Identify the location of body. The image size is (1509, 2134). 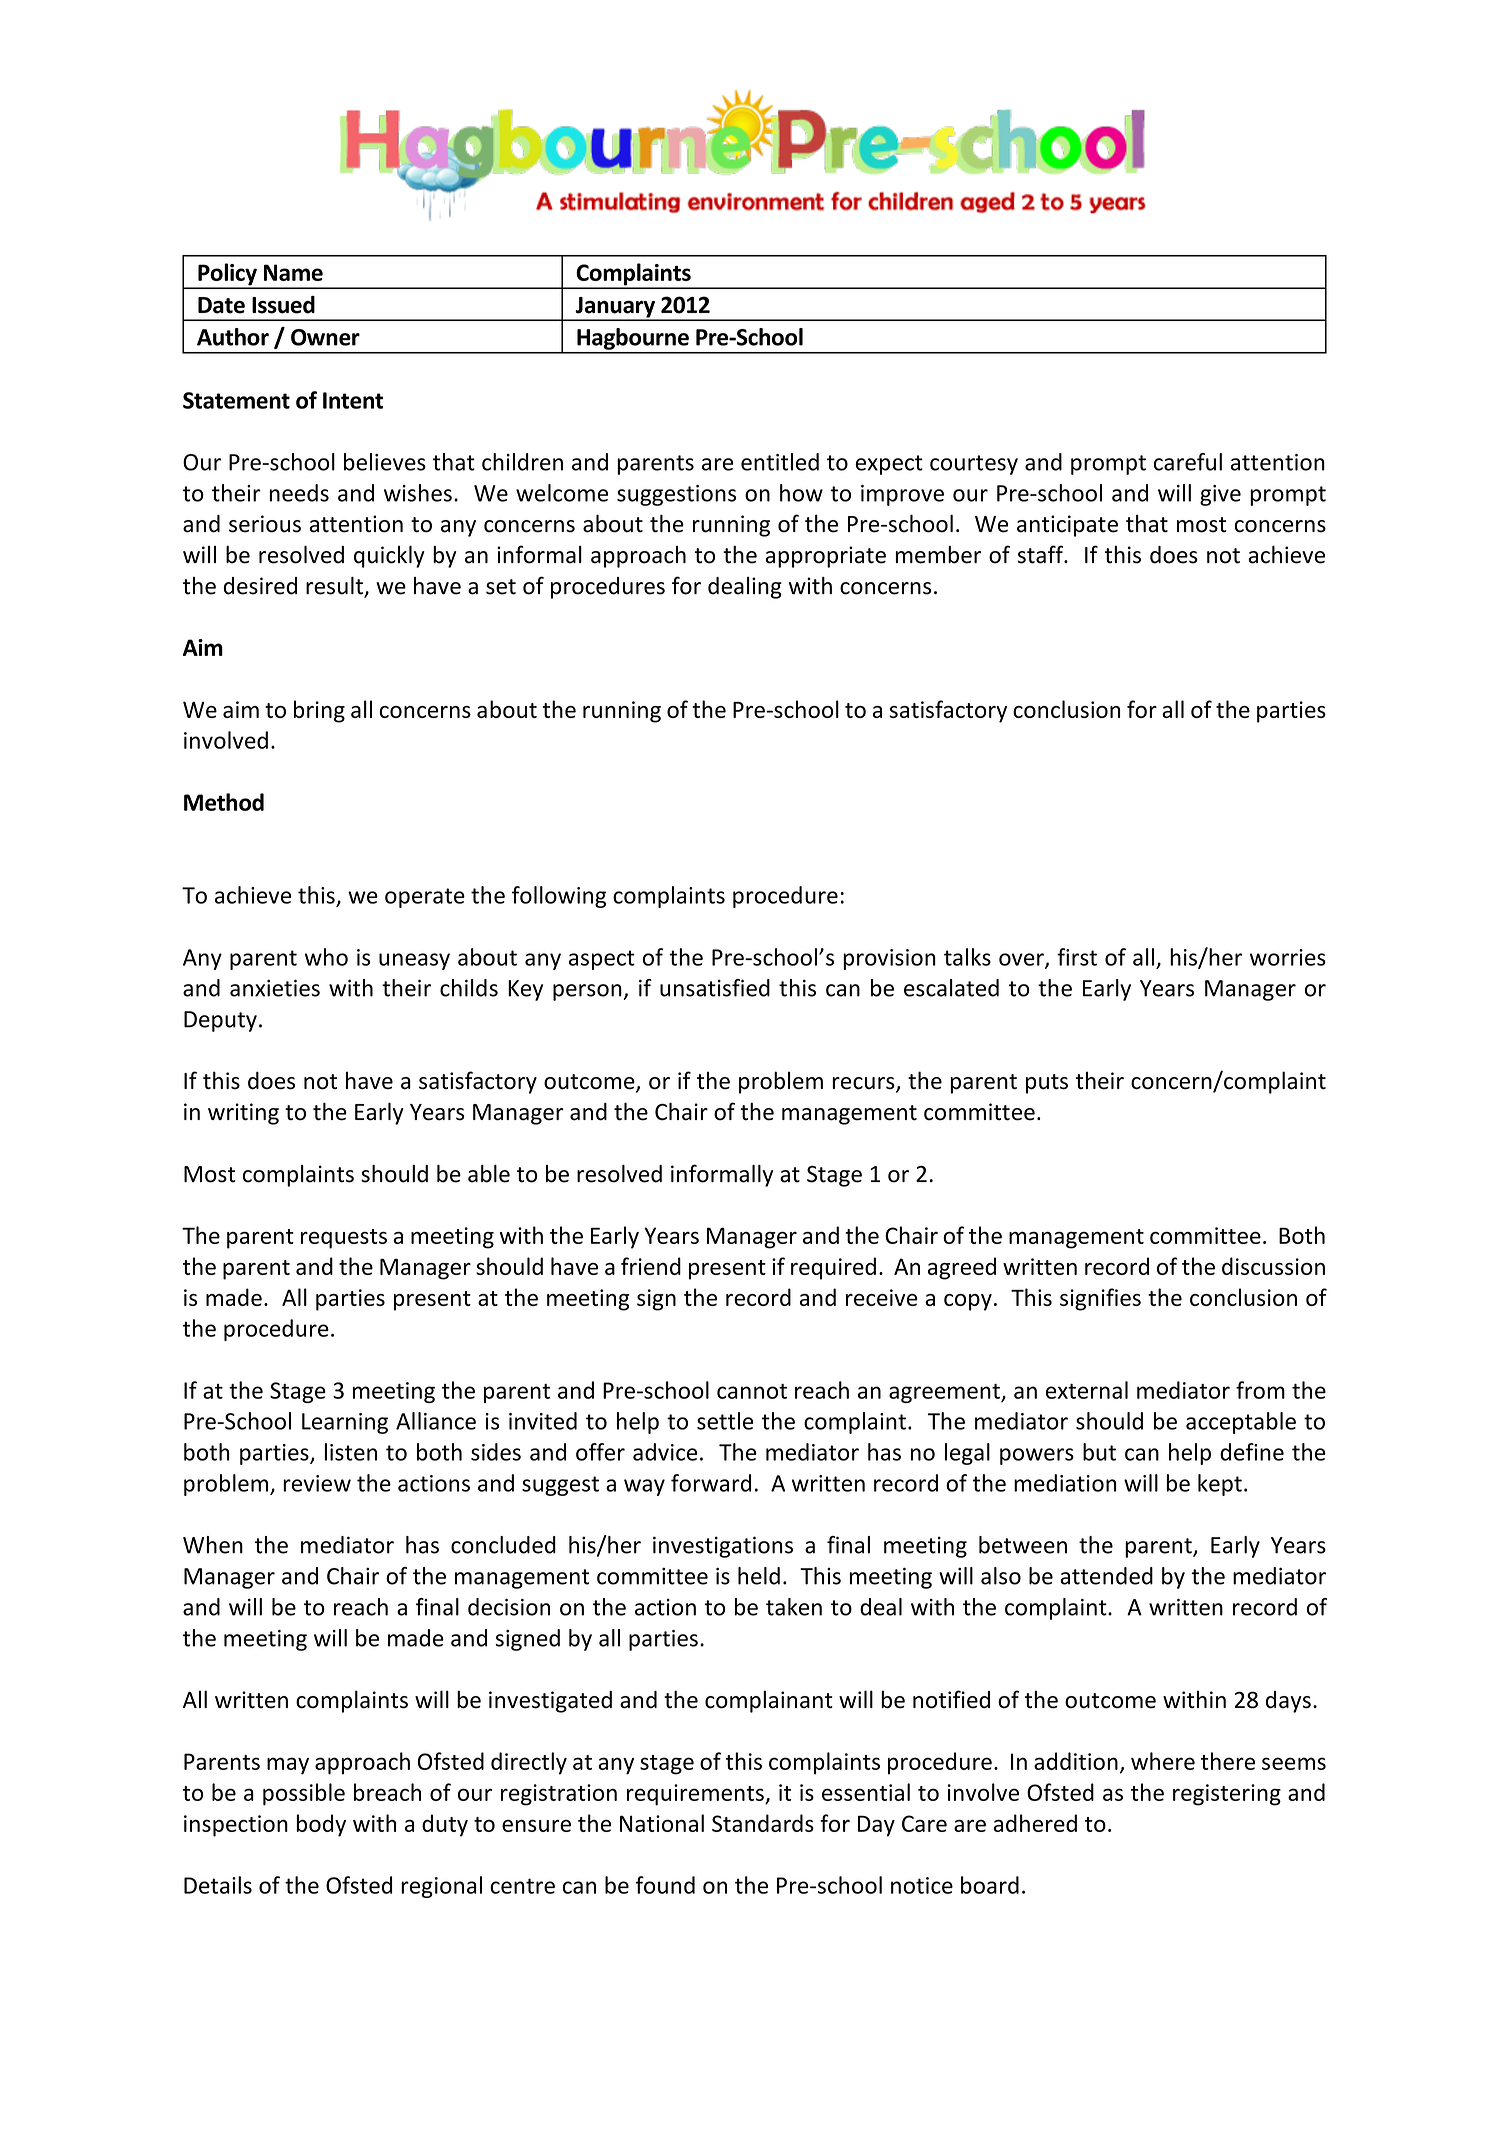
(321, 1825).
